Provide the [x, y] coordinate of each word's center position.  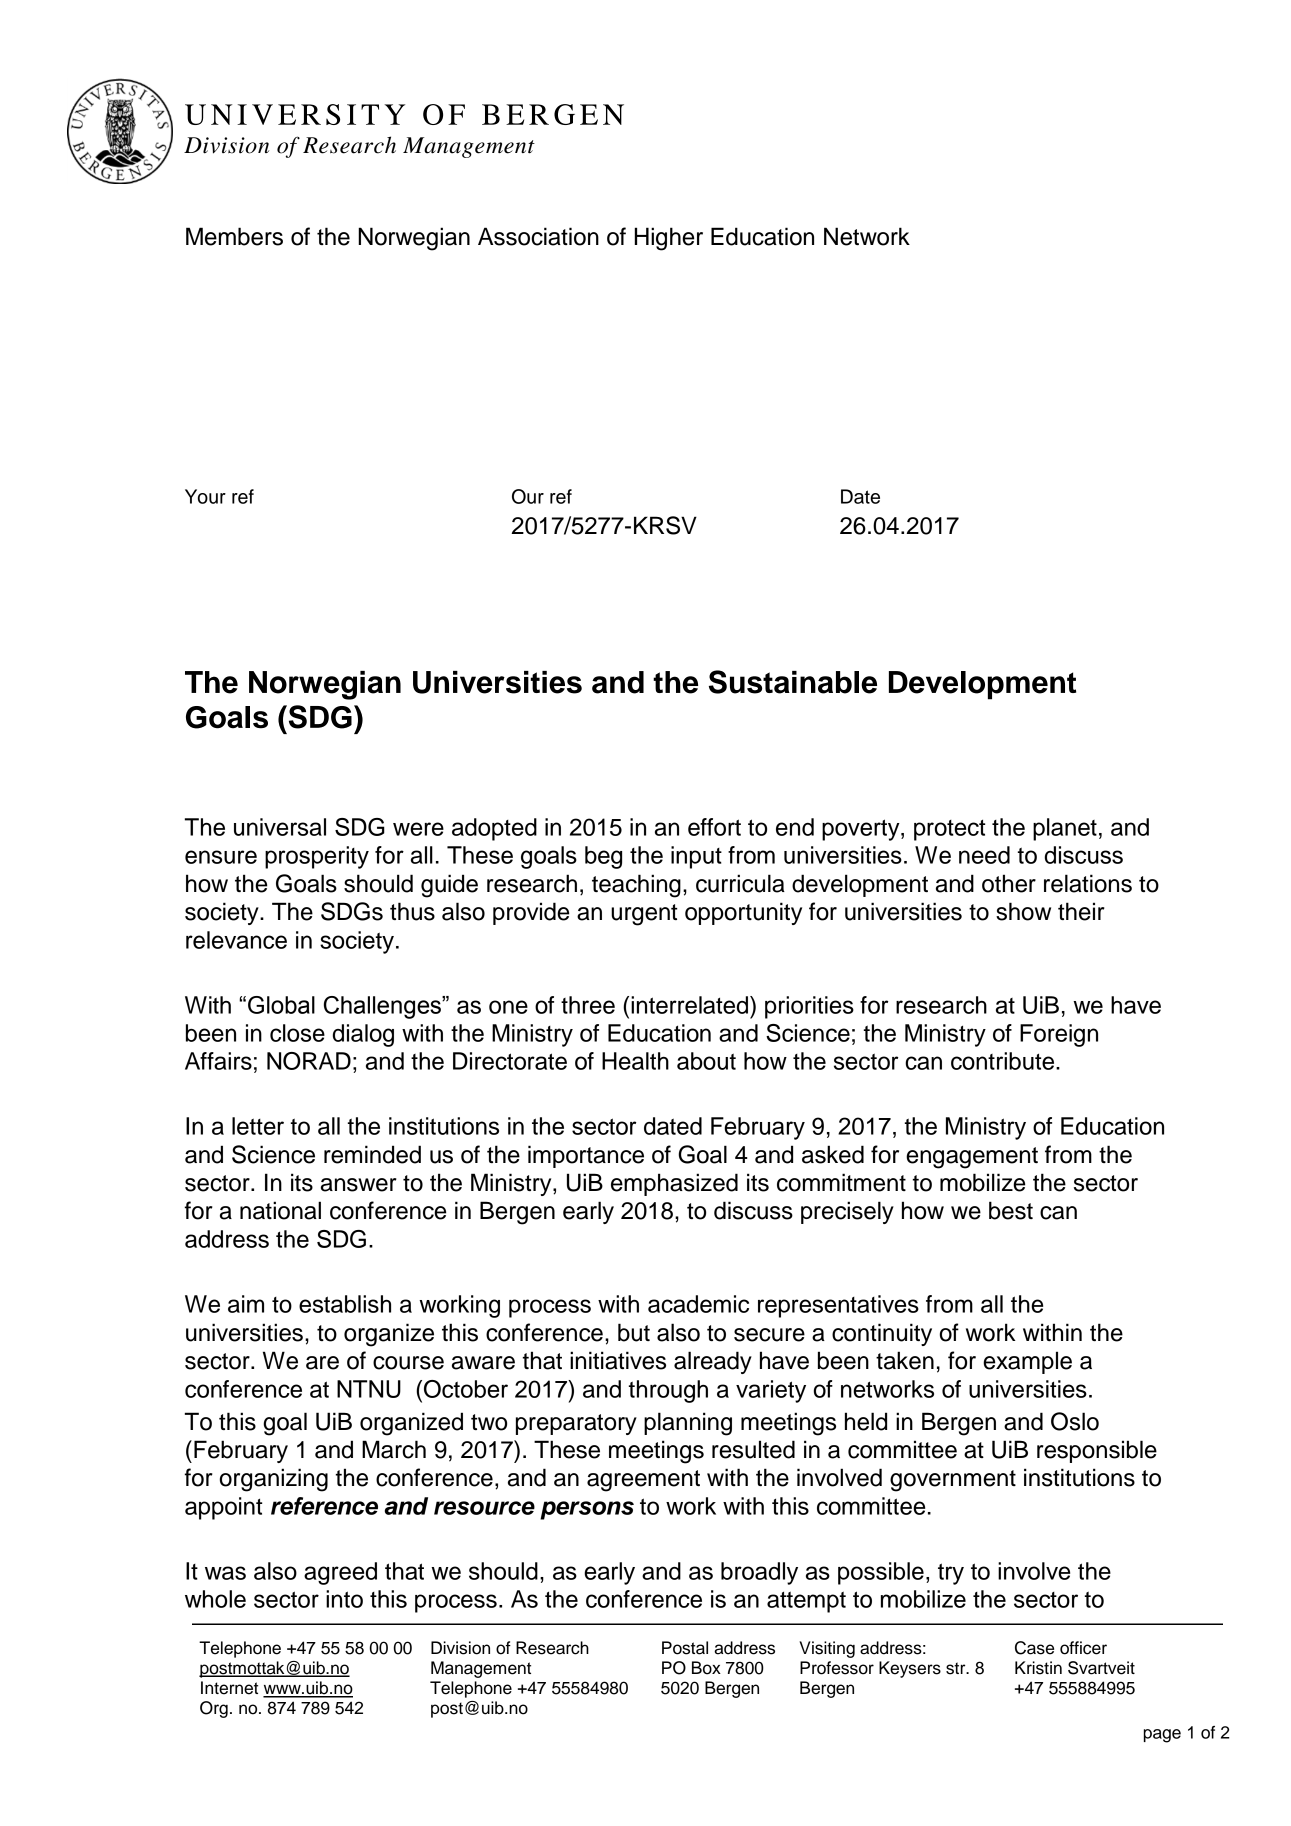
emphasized [674, 1184]
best [1011, 1210]
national [280, 1210]
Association [538, 236]
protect [949, 830]
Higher [669, 239]
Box [706, 1668]
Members [234, 236]
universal [280, 827]
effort [714, 827]
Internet [229, 1688]
